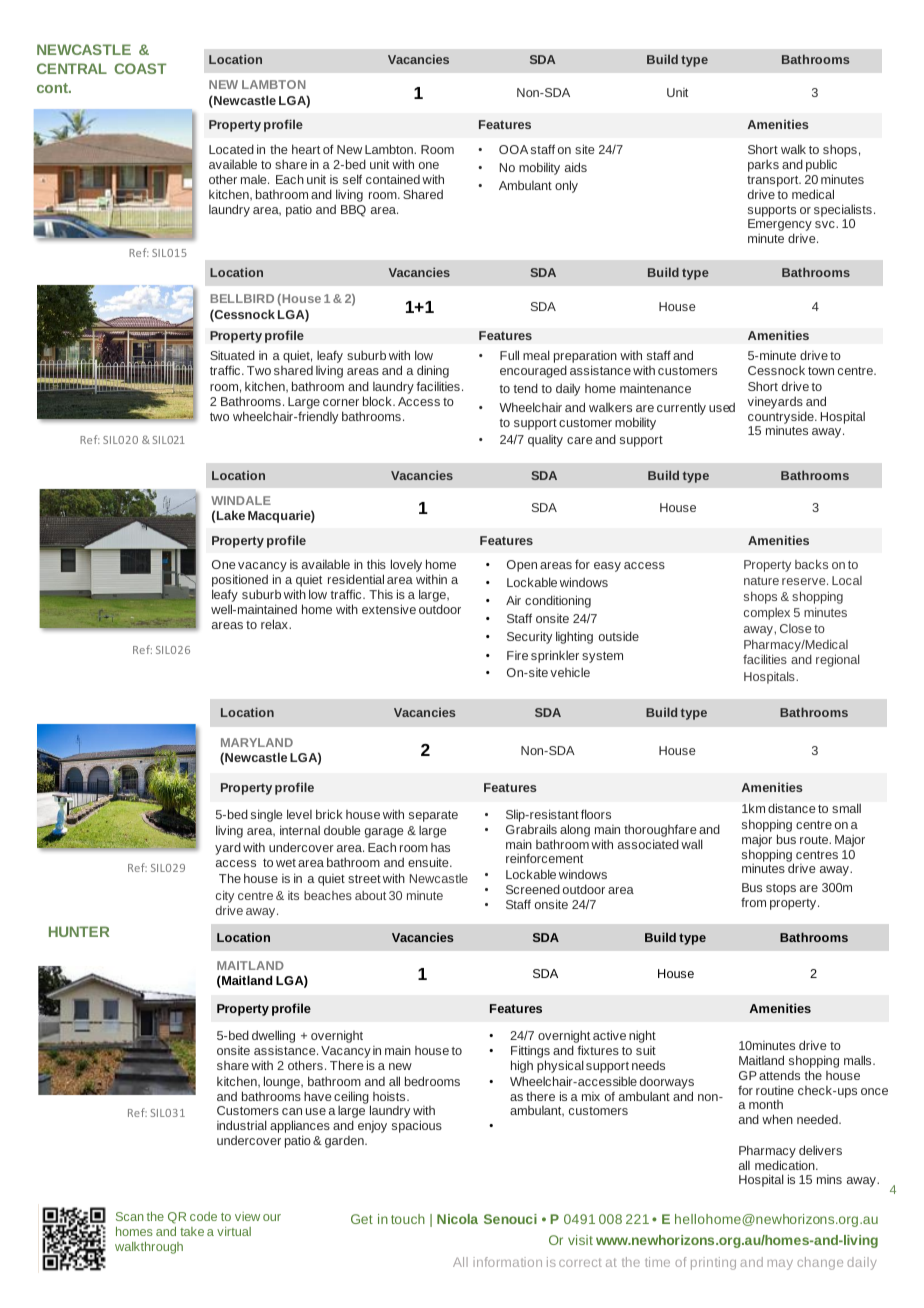 This image has height=1308, width=924. I want to click on parks, so click(763, 166).
